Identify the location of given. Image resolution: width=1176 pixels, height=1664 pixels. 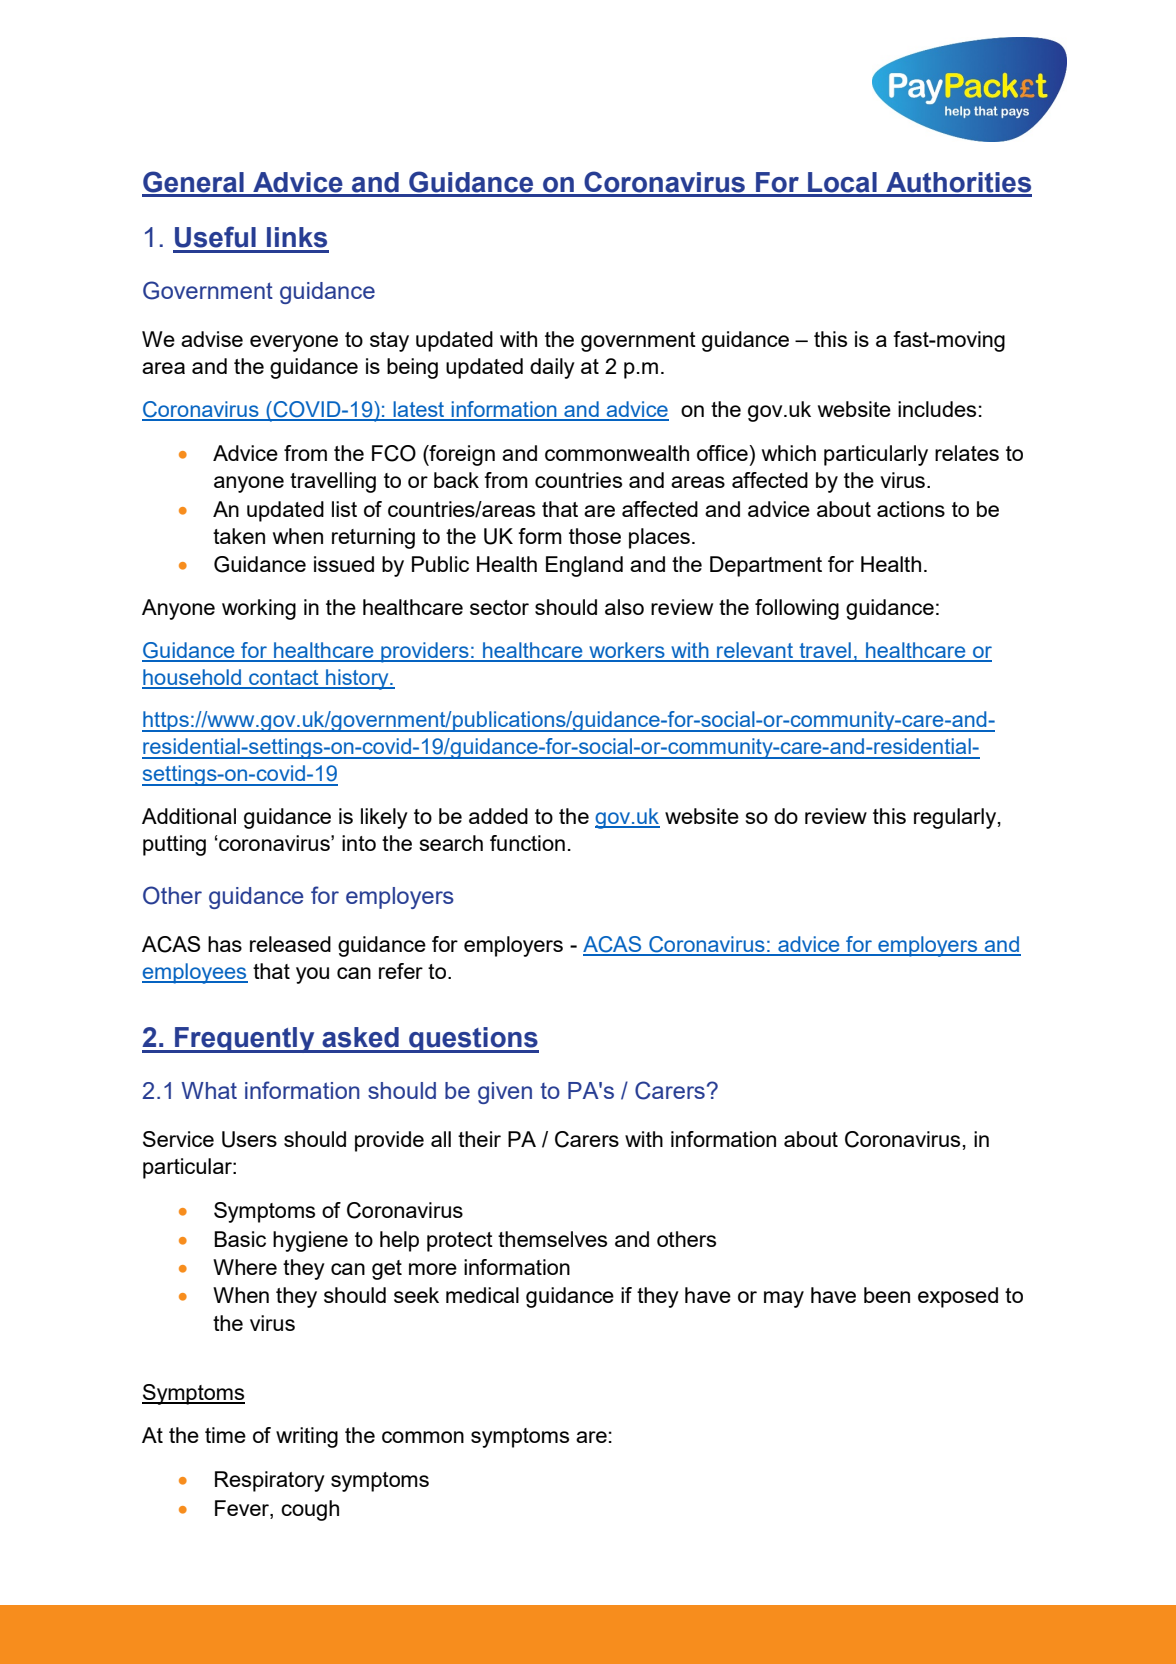
(505, 1093).
